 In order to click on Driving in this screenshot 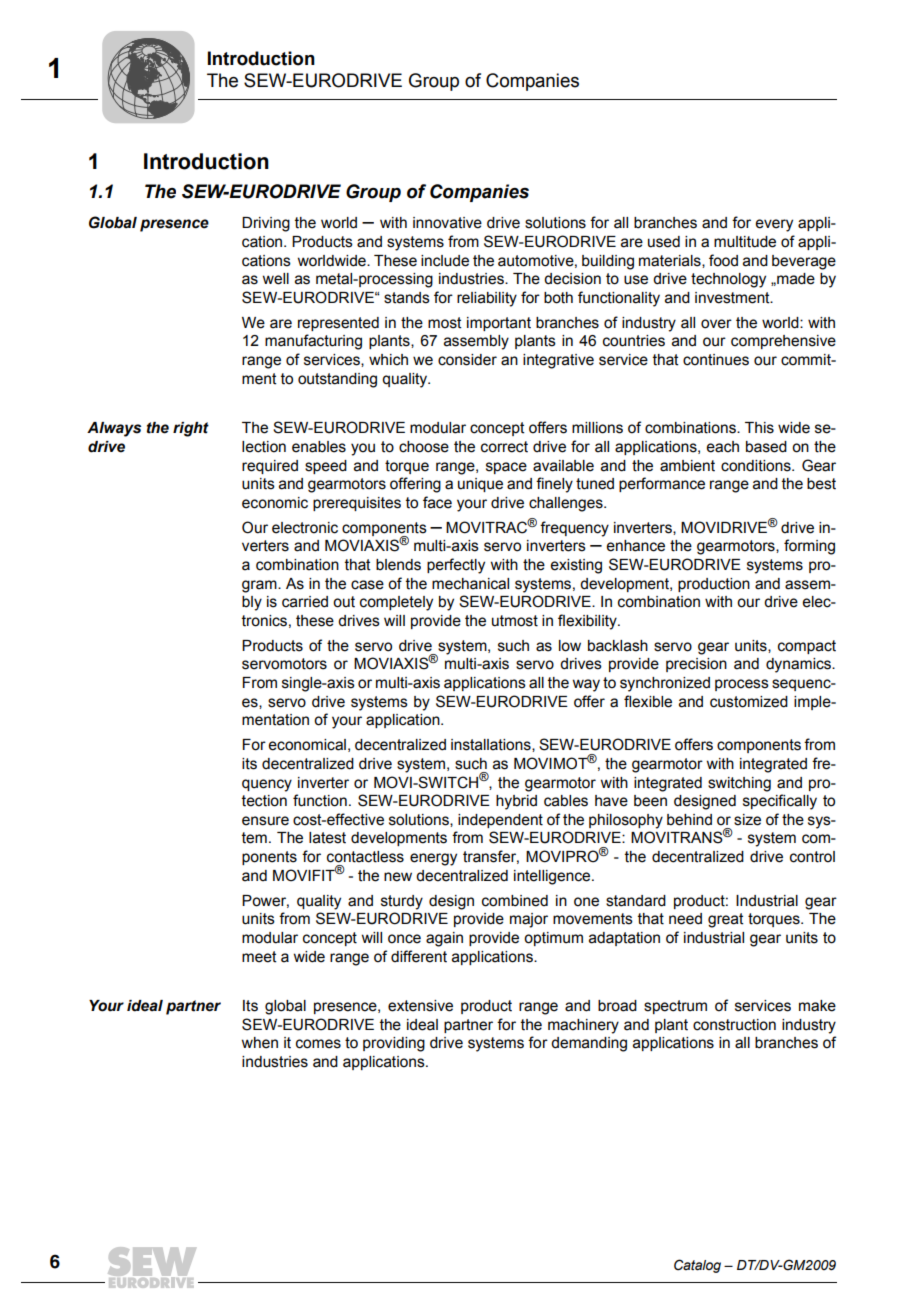, I will do `click(266, 224)`.
